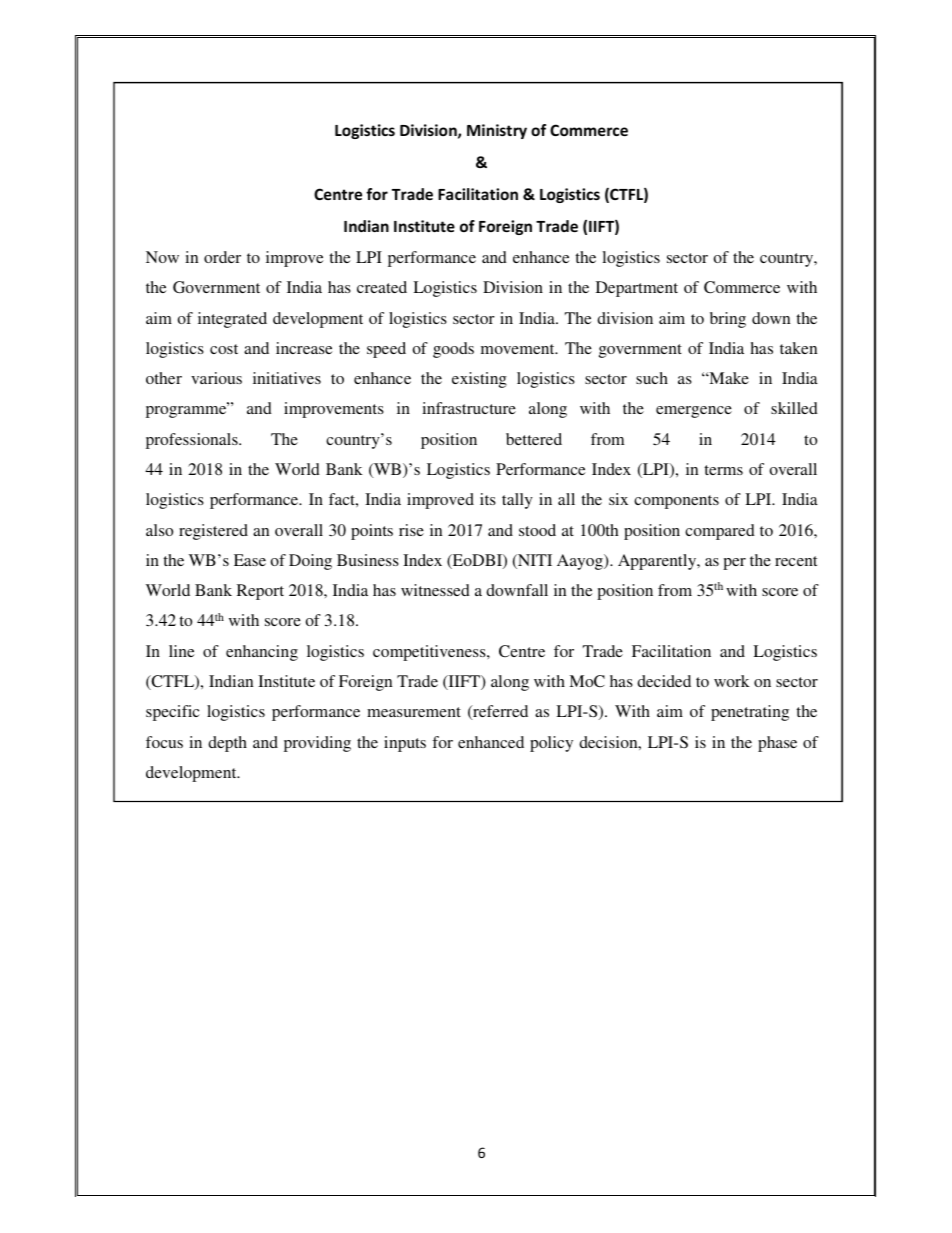 This image has width=952, height=1233. I want to click on Ministry, so click(497, 131).
